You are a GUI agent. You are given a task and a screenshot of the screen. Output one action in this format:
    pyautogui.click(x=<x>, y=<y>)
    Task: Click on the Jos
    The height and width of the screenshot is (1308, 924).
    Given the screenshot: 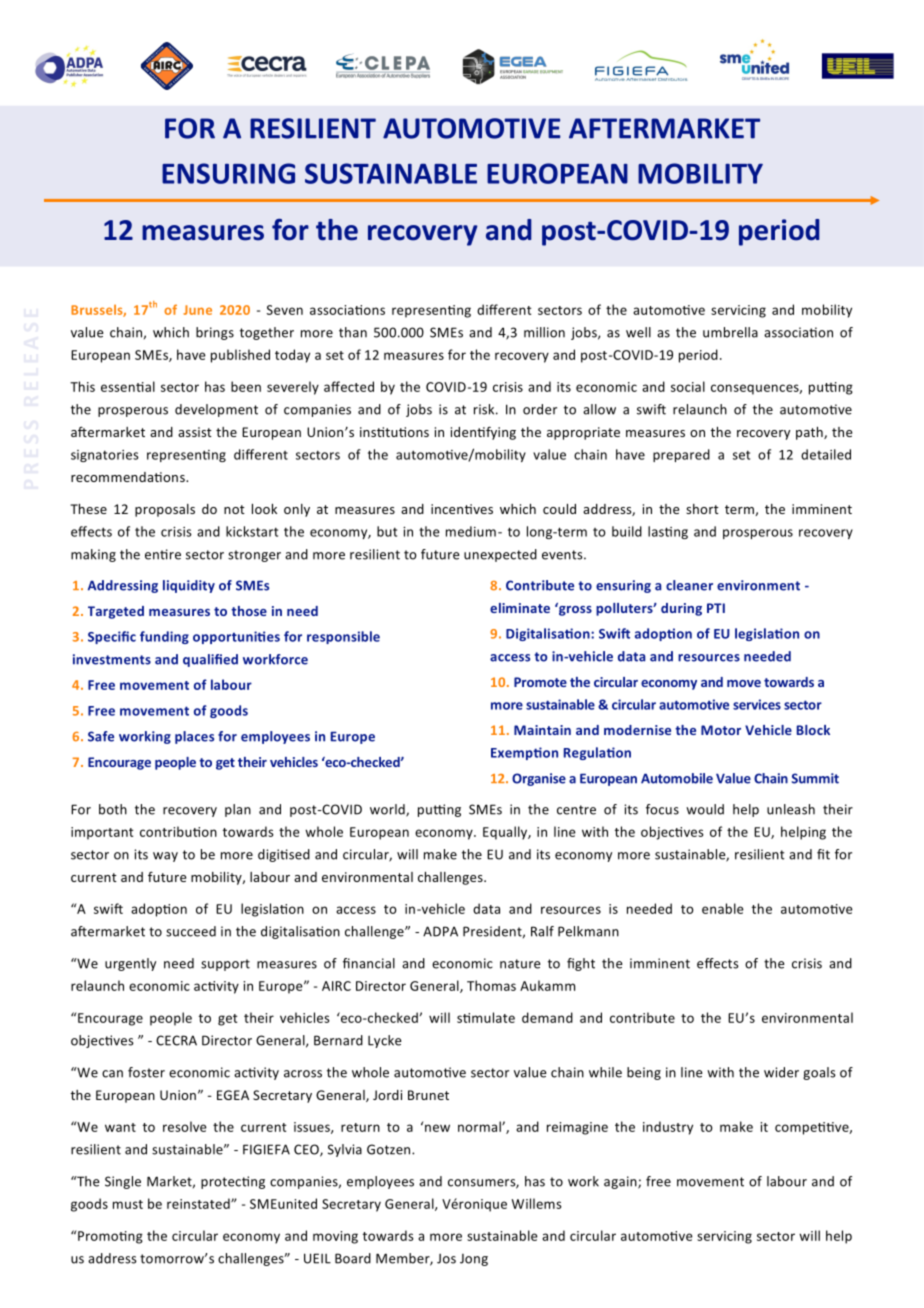 What is the action you would take?
    pyautogui.click(x=446, y=1259)
